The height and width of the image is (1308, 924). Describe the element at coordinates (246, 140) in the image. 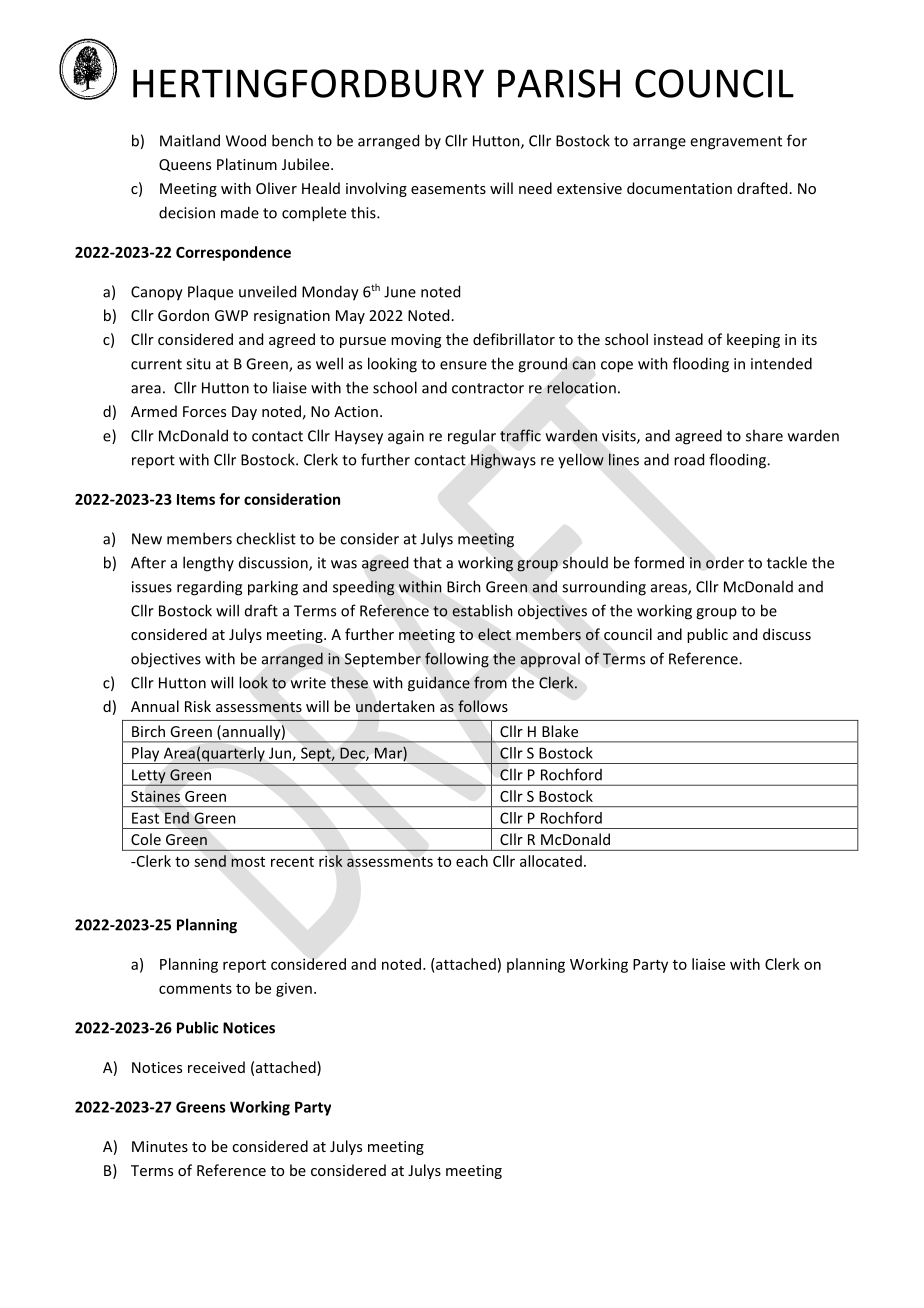

I see `Wood` at that location.
